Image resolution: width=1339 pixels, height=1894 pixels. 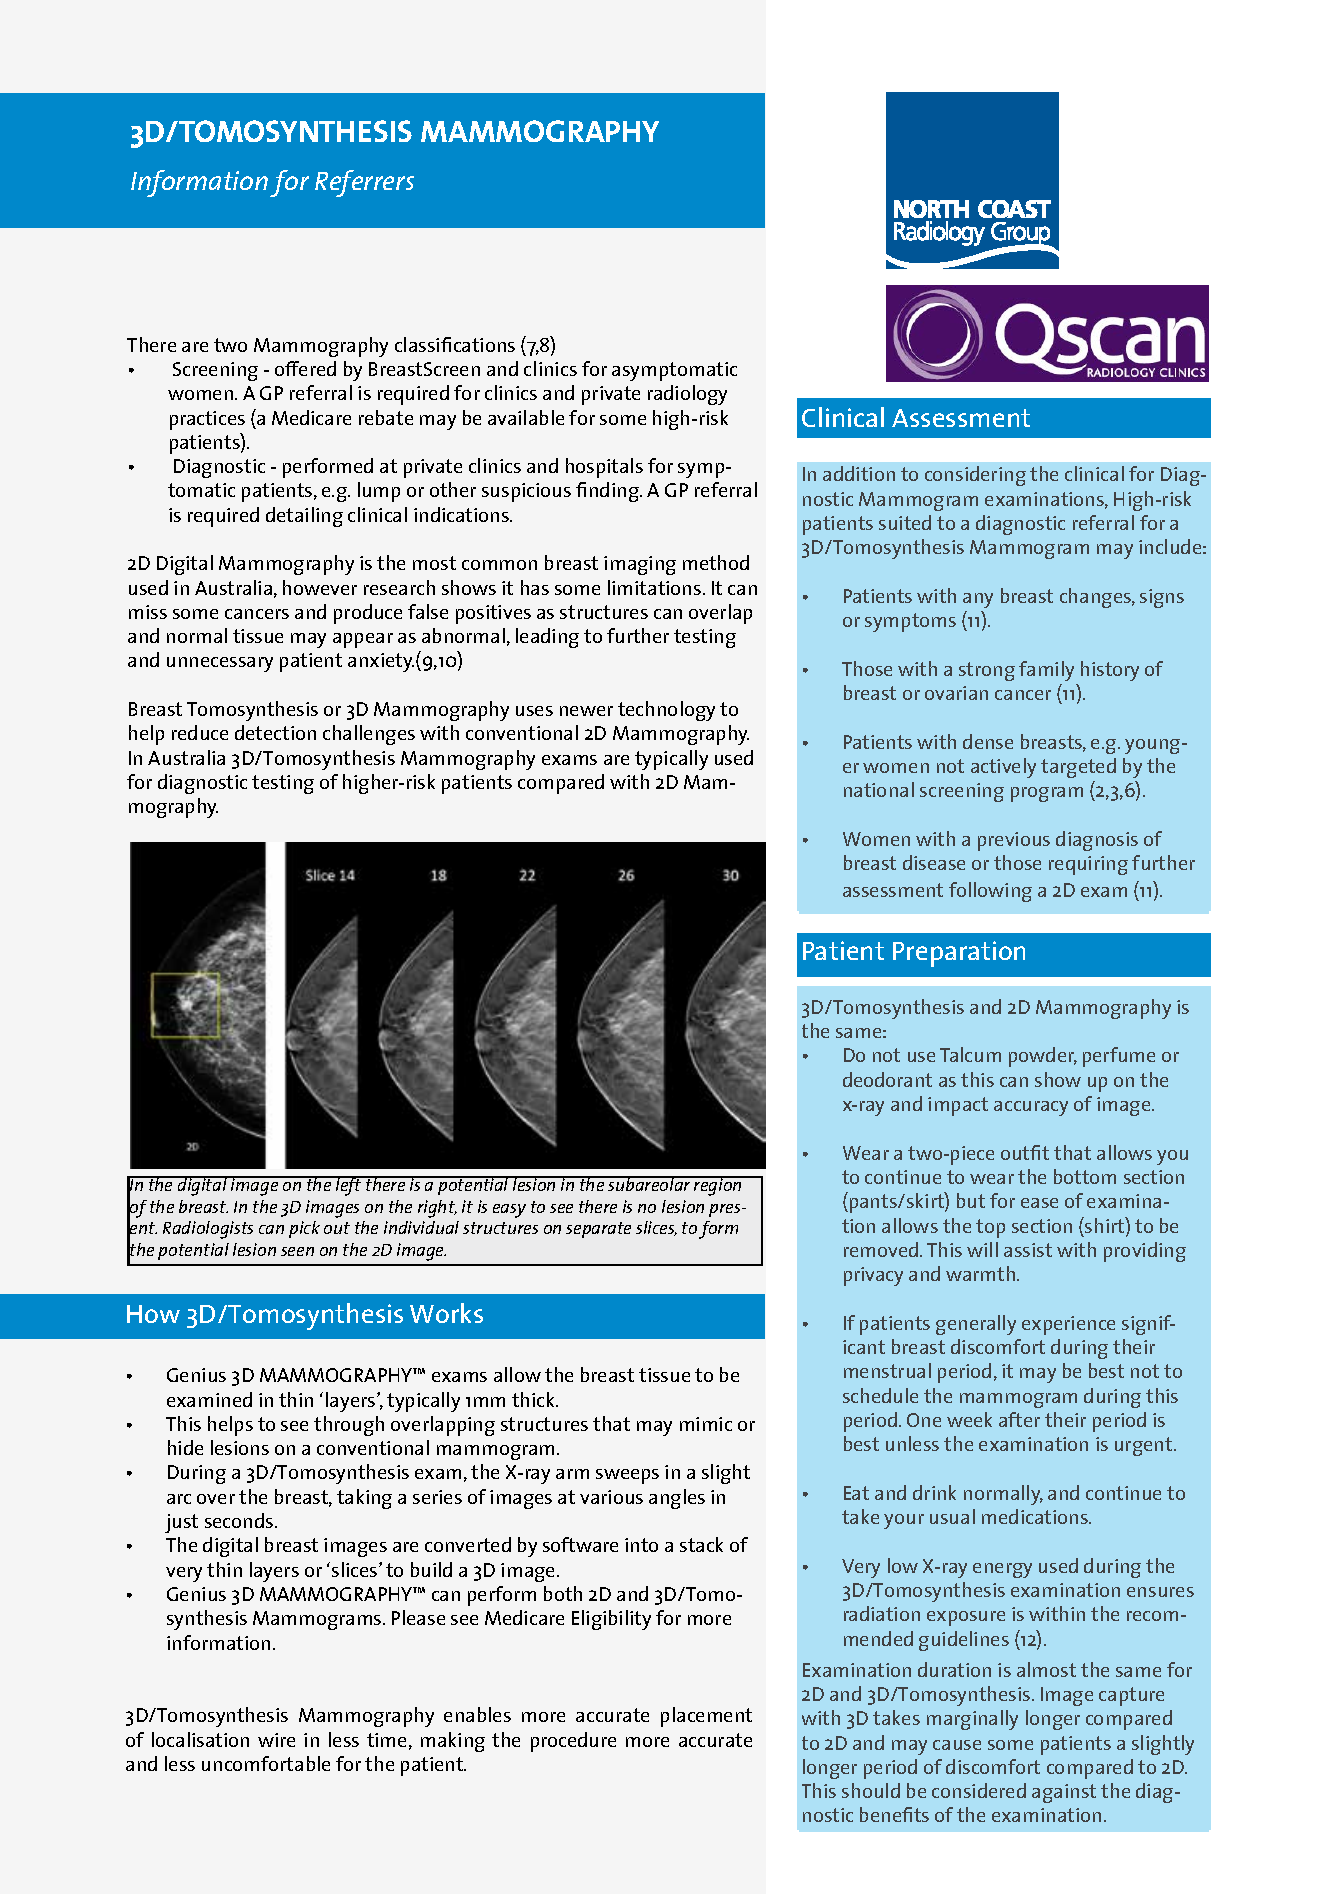 I want to click on technology, so click(x=666, y=711).
